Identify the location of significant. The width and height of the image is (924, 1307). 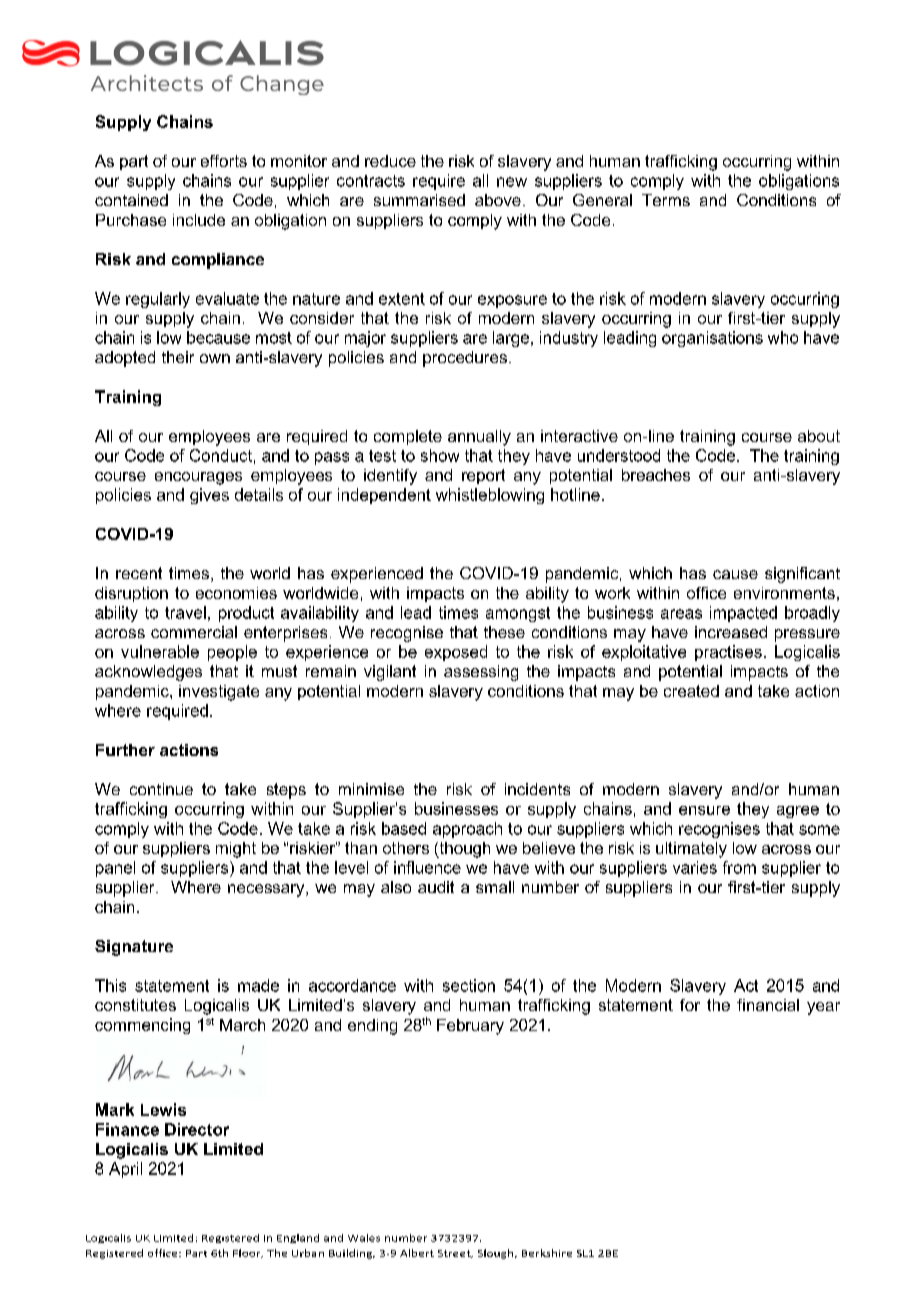
(802, 575).
